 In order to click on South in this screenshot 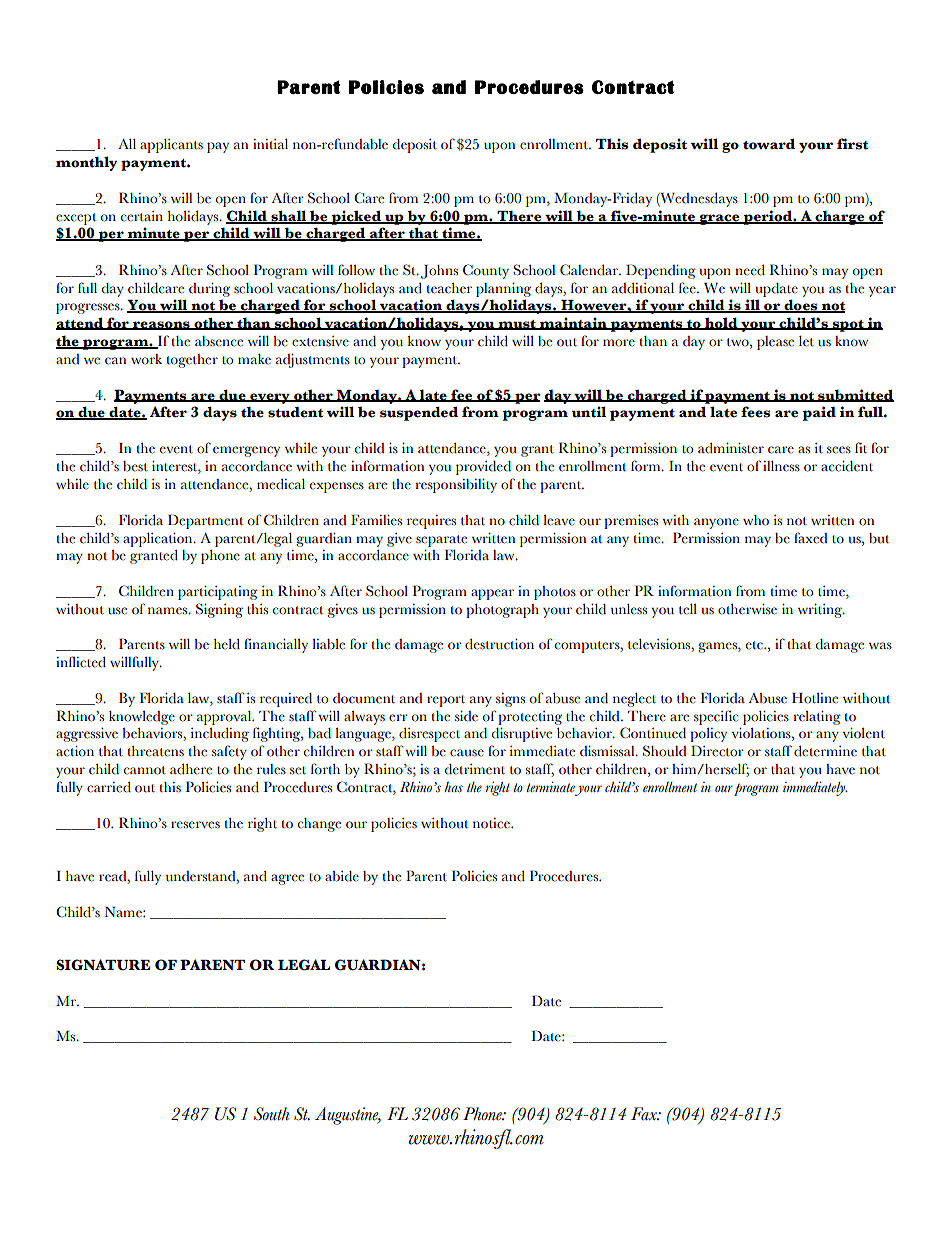, I will do `click(271, 1114)`.
